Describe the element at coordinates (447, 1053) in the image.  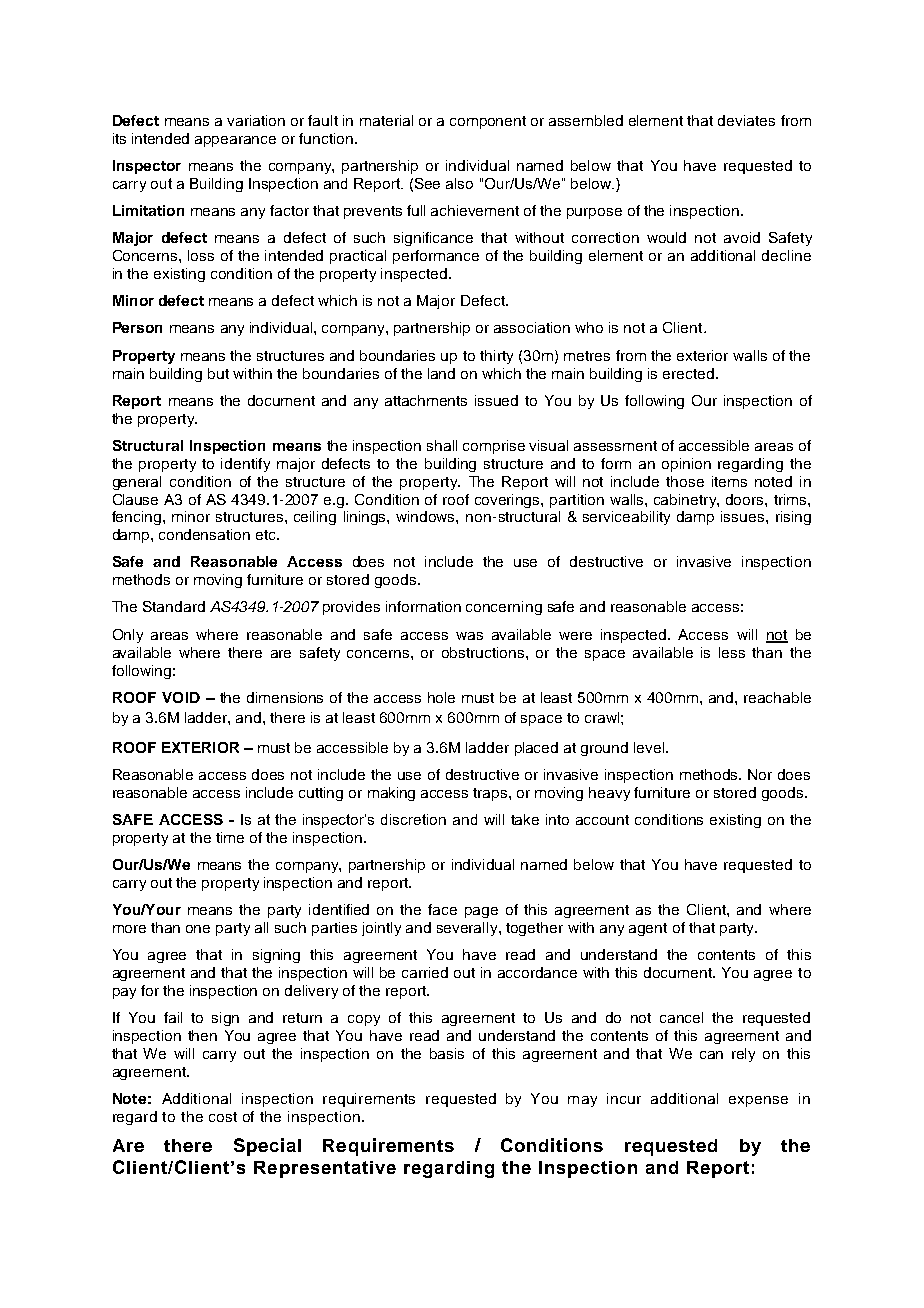
I see `basis` at that location.
